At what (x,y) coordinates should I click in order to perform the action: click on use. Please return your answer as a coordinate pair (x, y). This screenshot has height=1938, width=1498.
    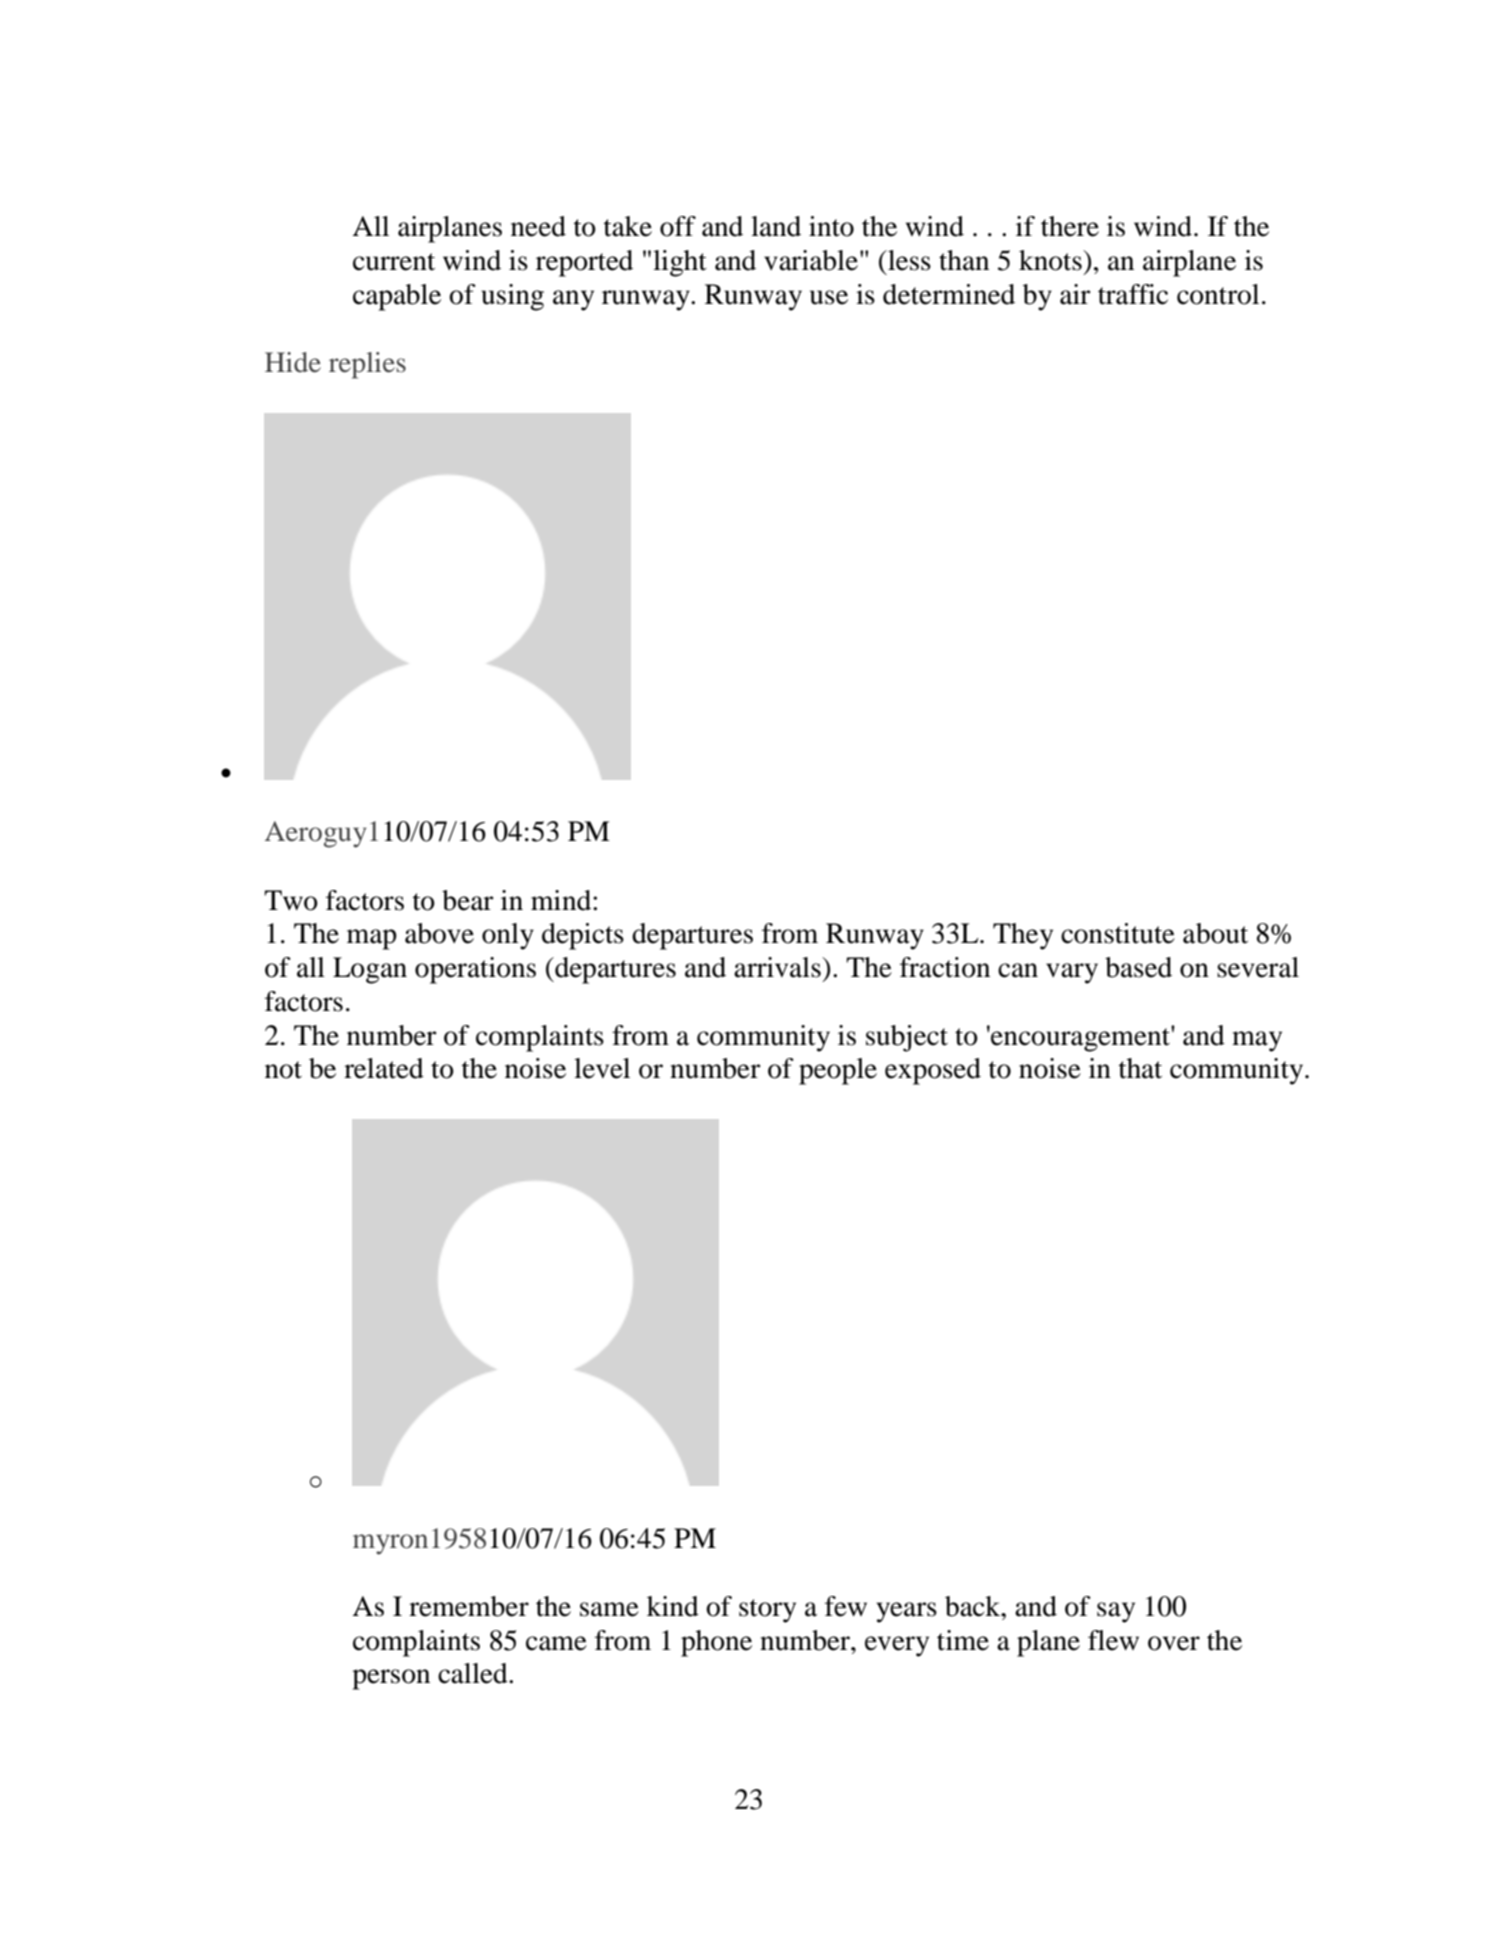
    Looking at the image, I should click on (829, 297).
